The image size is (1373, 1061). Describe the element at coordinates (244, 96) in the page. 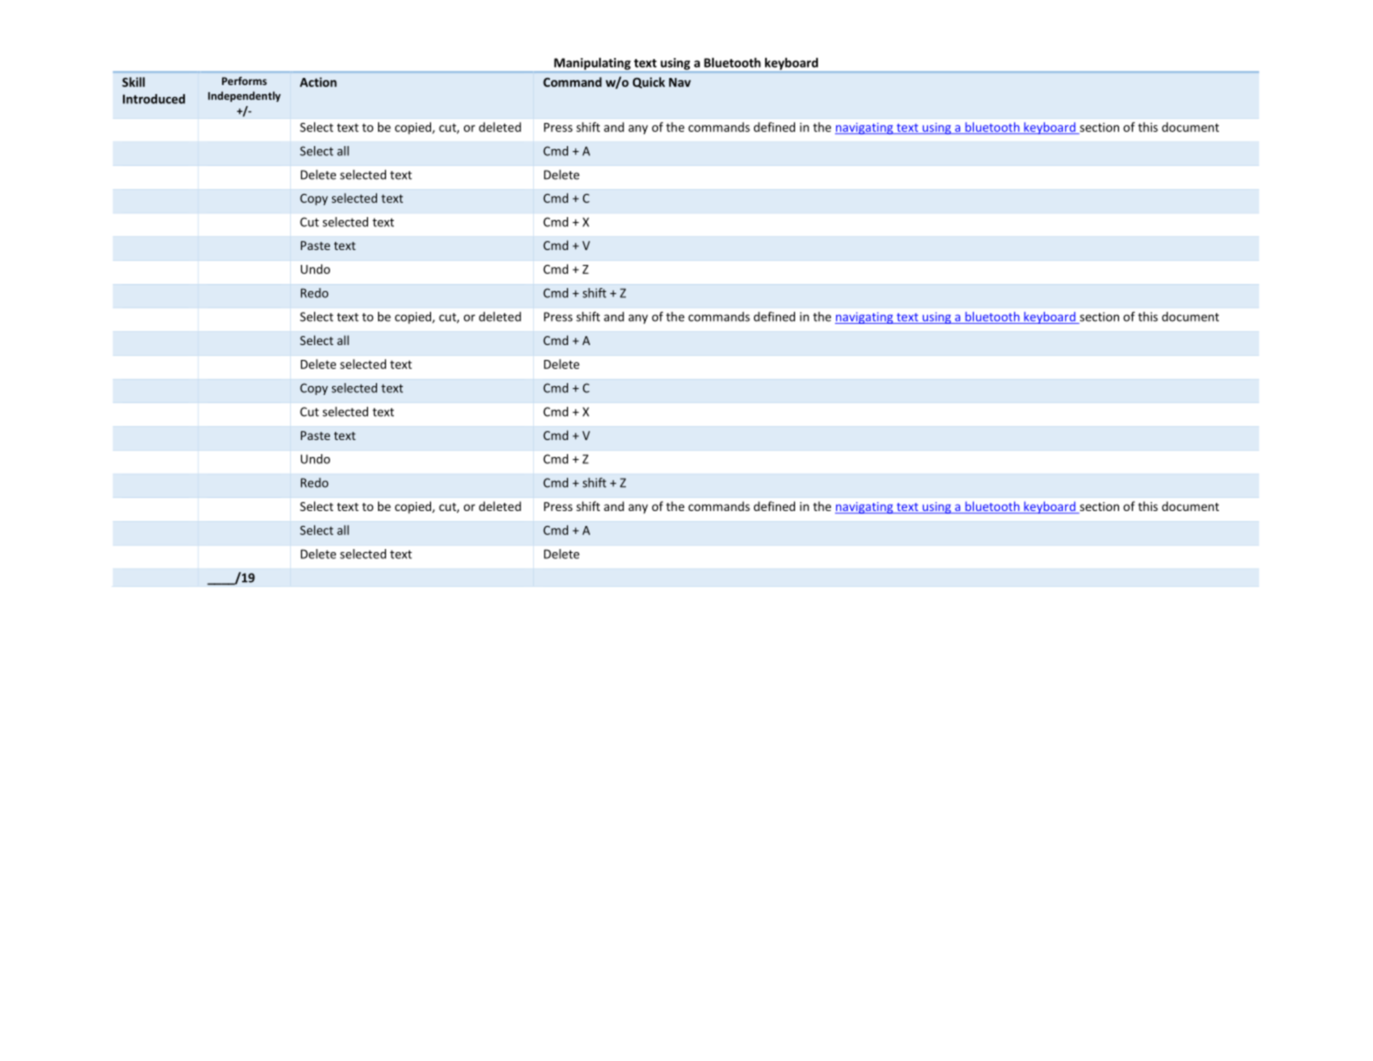

I see `Independently` at that location.
